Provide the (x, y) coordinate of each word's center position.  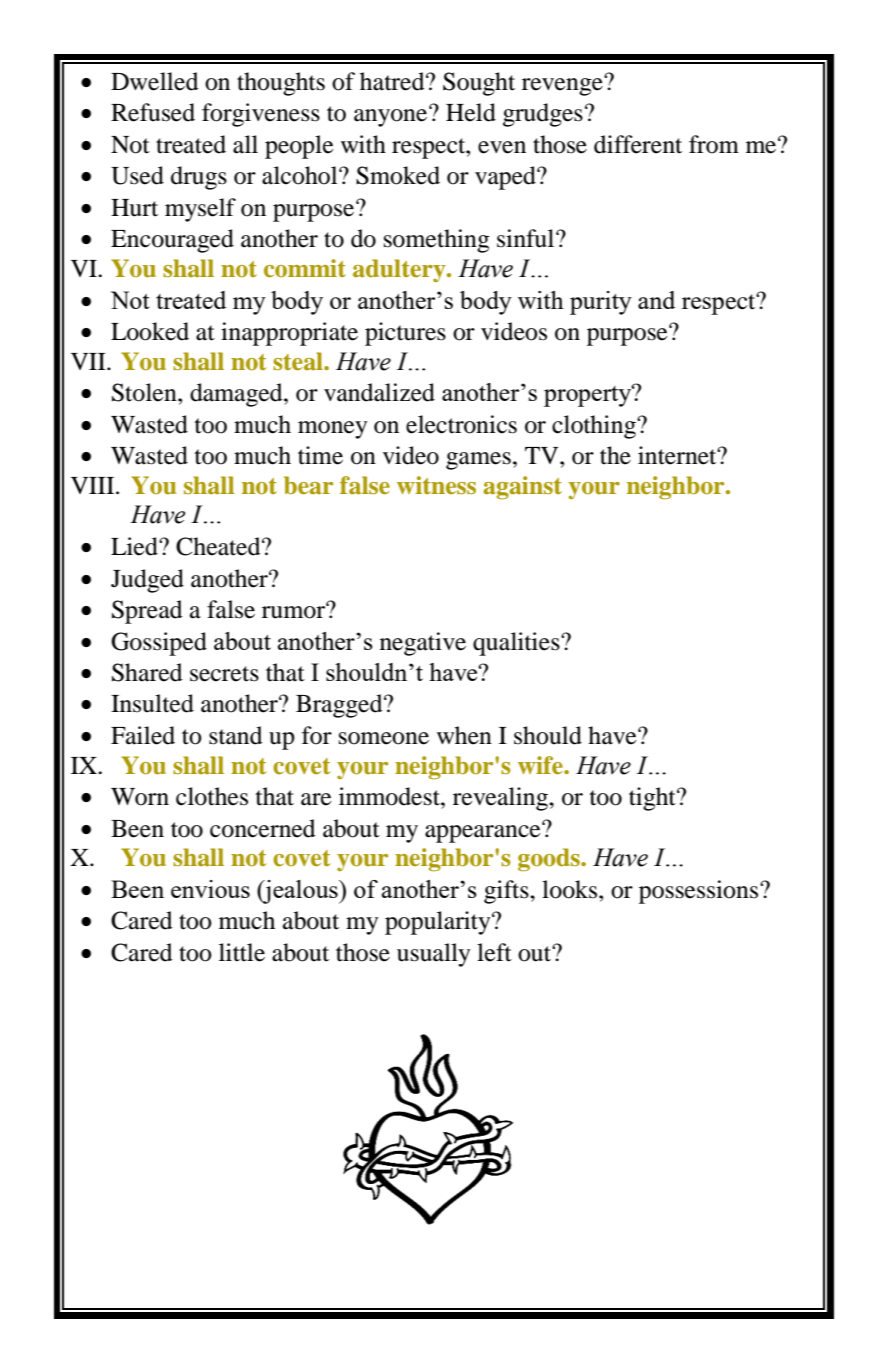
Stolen (145, 392)
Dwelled (155, 81)
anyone (392, 117)
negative (423, 644)
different (638, 144)
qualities (517, 644)
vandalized (379, 392)
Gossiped (159, 644)
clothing (595, 427)
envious (210, 889)
